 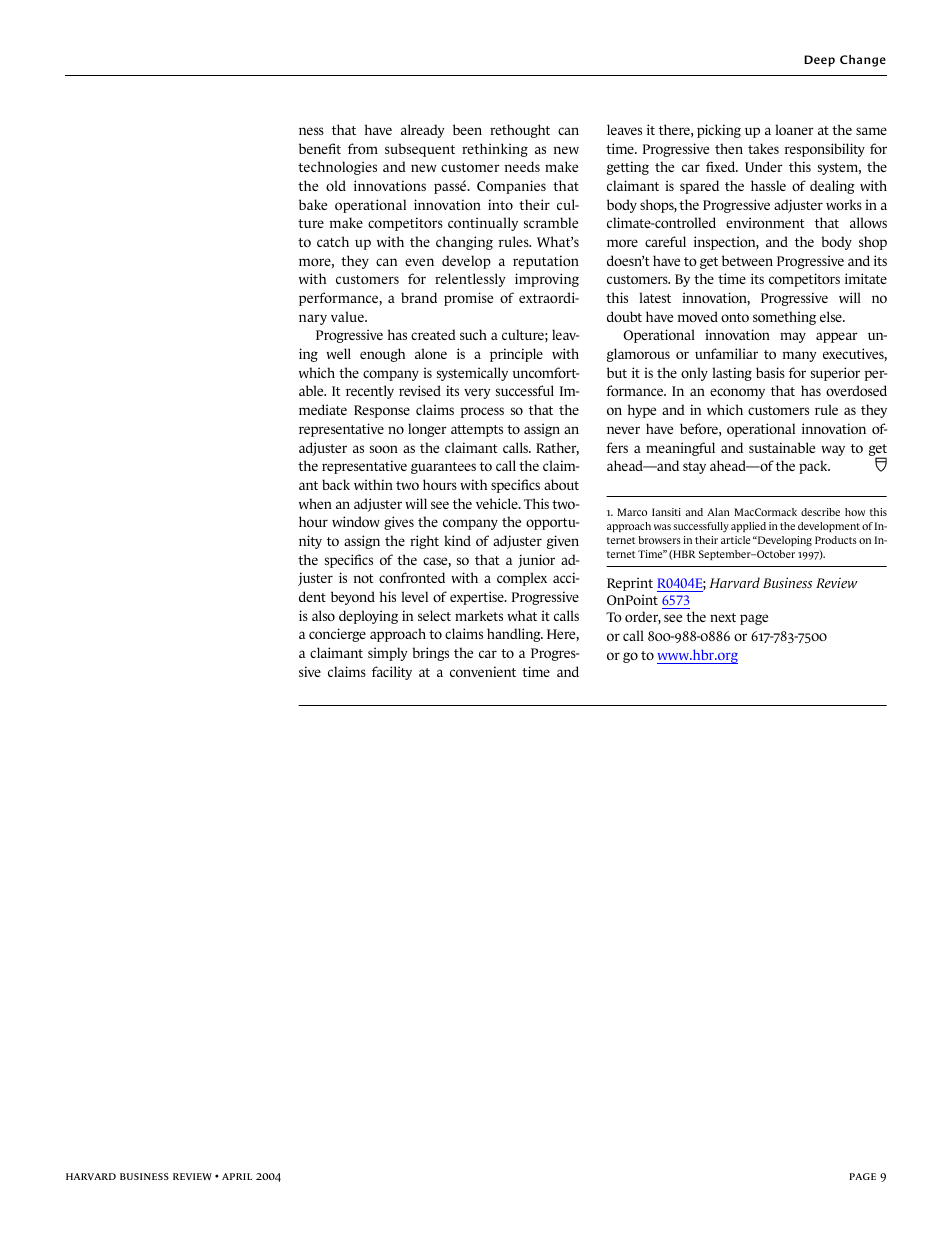 What do you see at coordinates (520, 131) in the screenshot?
I see `rethought` at bounding box center [520, 131].
